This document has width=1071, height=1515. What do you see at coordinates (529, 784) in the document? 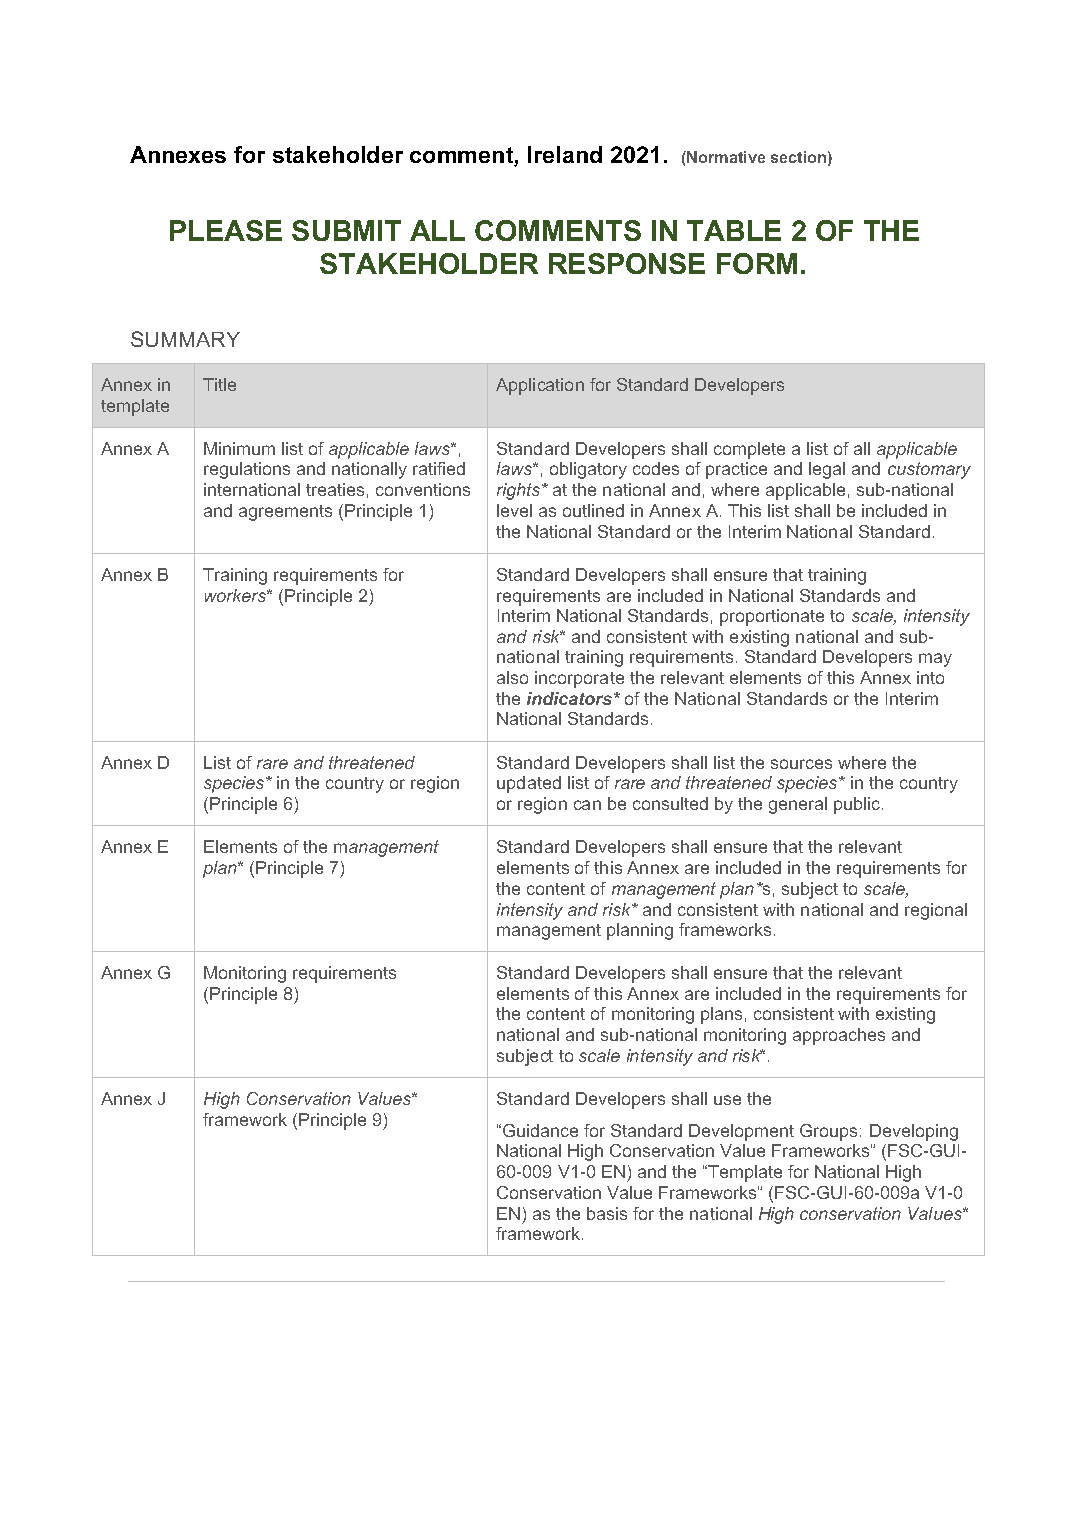
I see `updated` at bounding box center [529, 784].
